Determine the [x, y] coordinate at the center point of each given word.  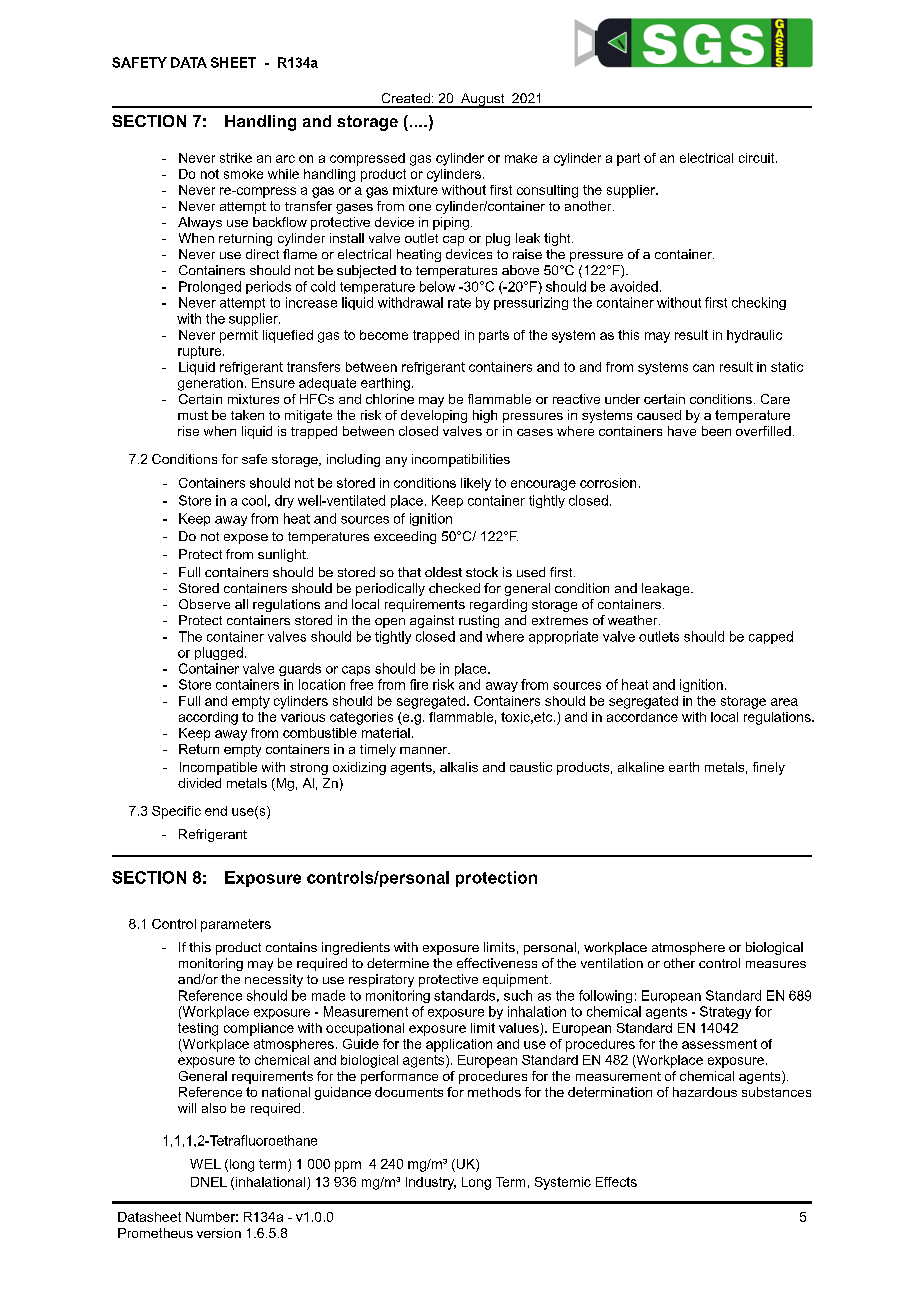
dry [284, 501]
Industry [431, 1183]
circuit [758, 158]
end [216, 811]
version [219, 1233]
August [482, 100]
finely [769, 768]
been [716, 431]
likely [476, 484]
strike [236, 158]
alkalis [459, 767]
